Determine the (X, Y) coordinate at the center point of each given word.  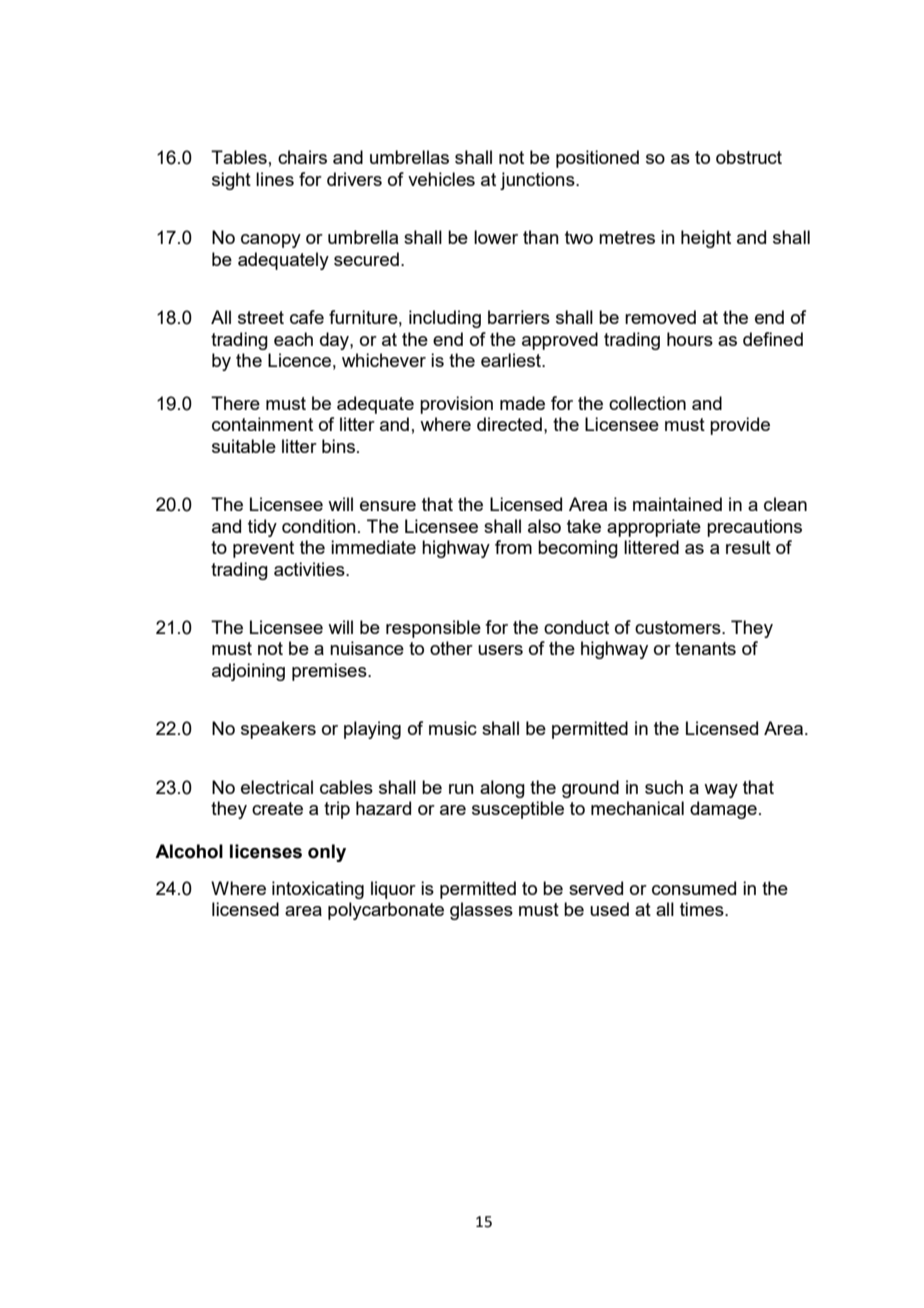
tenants (705, 648)
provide (740, 426)
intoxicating (318, 890)
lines (275, 179)
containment (262, 424)
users (500, 650)
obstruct (749, 157)
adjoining (248, 672)
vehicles (441, 179)
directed (509, 424)
